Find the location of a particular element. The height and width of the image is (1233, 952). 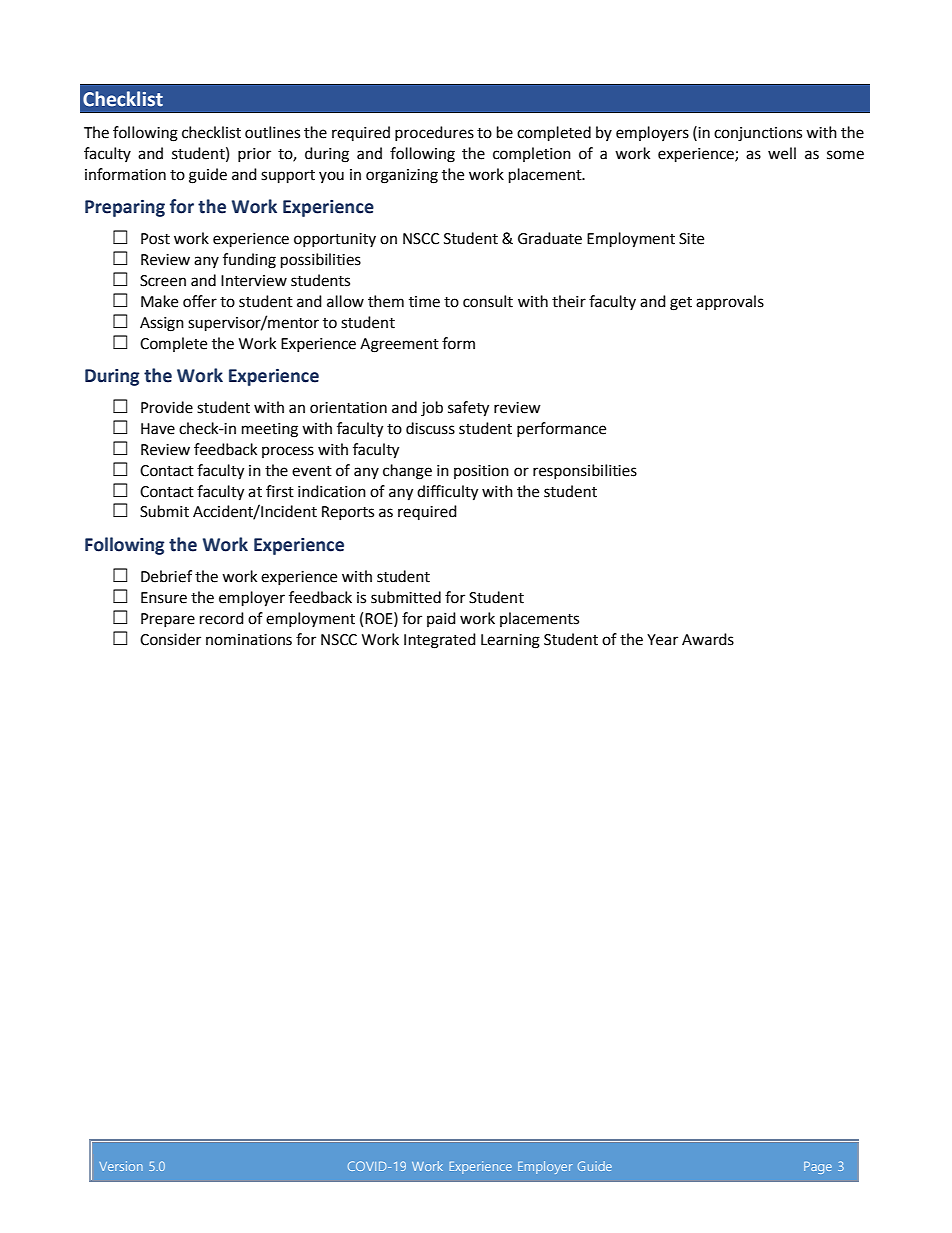

well is located at coordinates (782, 153).
